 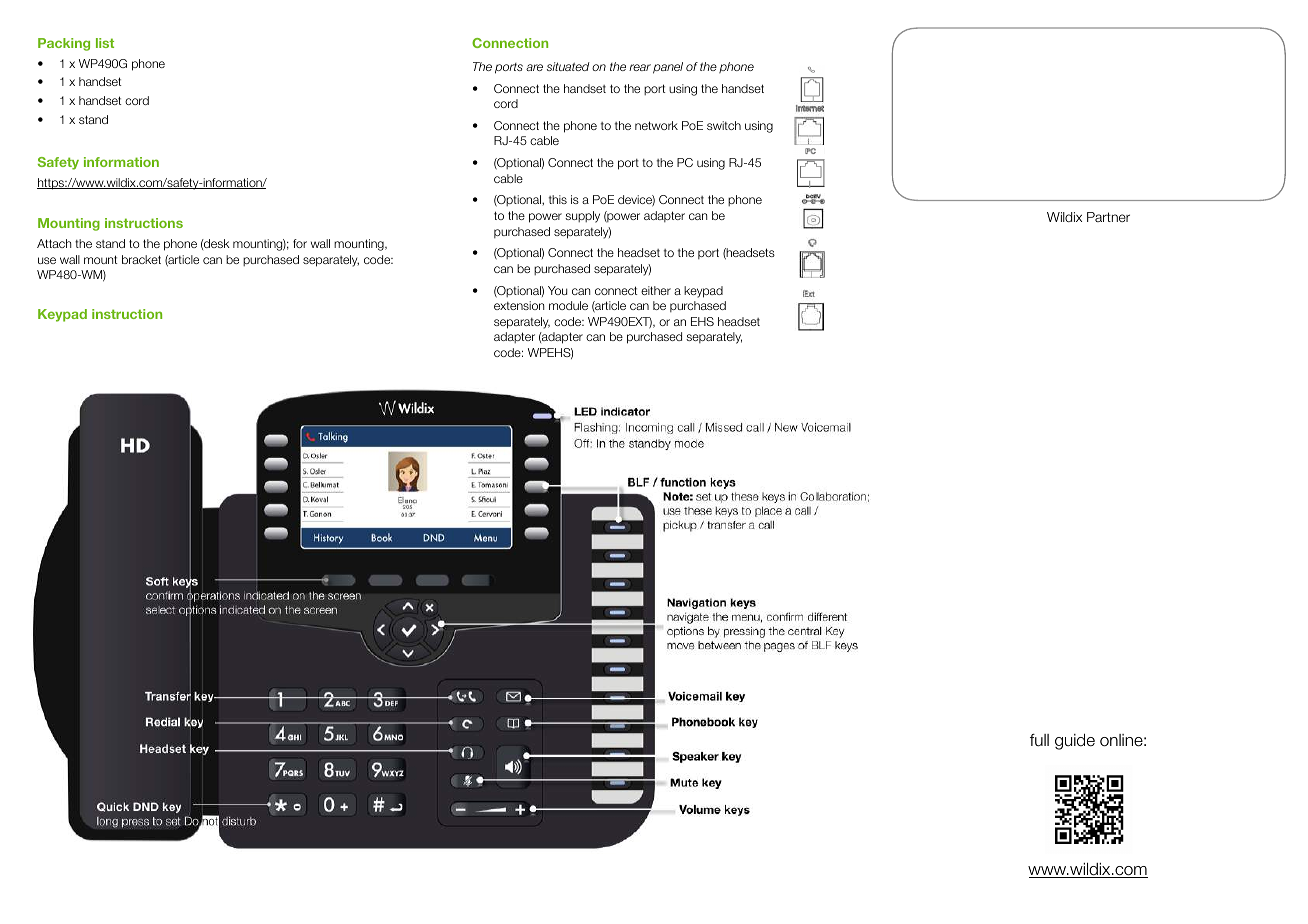 I want to click on use, so click(x=47, y=260).
